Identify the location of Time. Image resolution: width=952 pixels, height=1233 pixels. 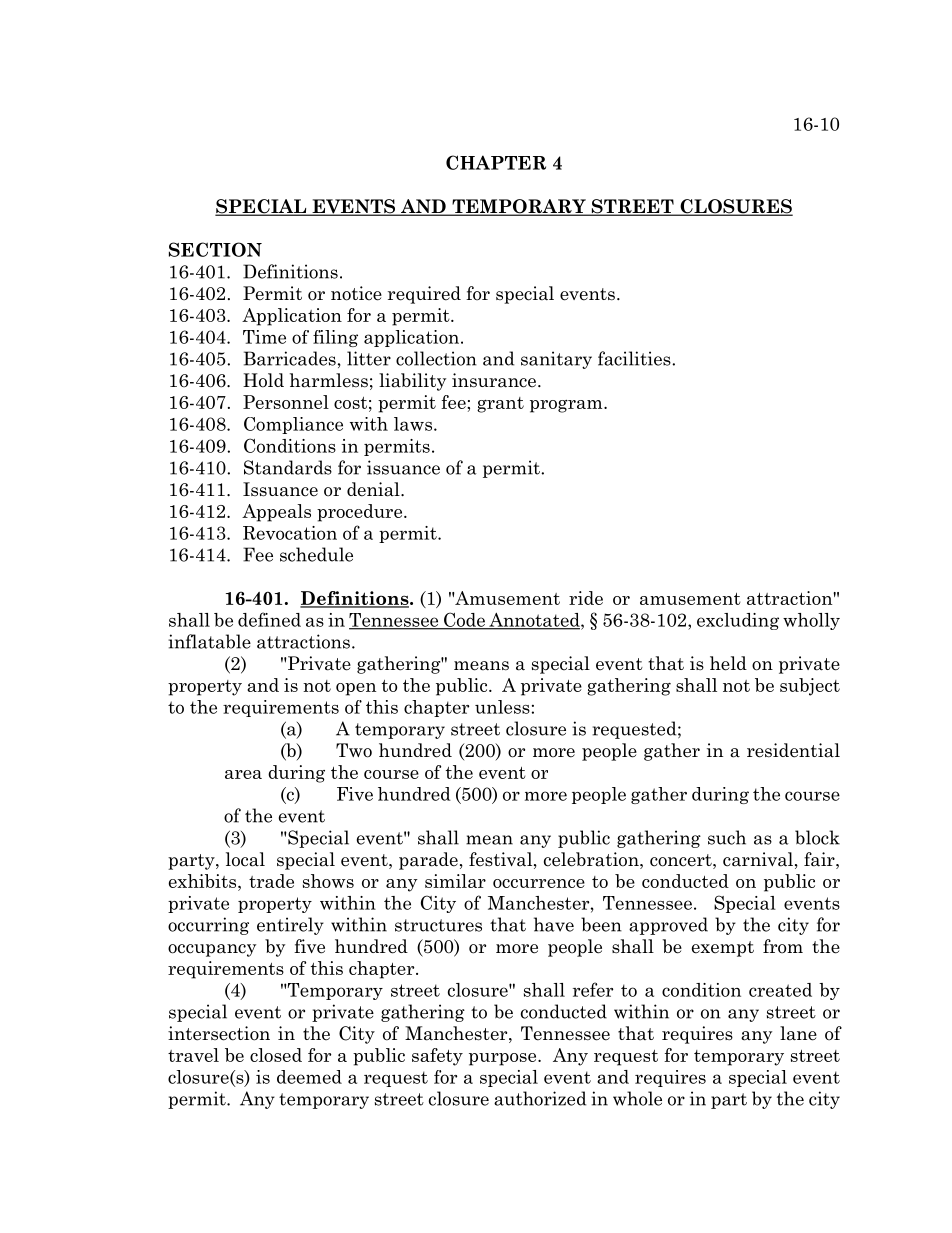
(264, 337).
